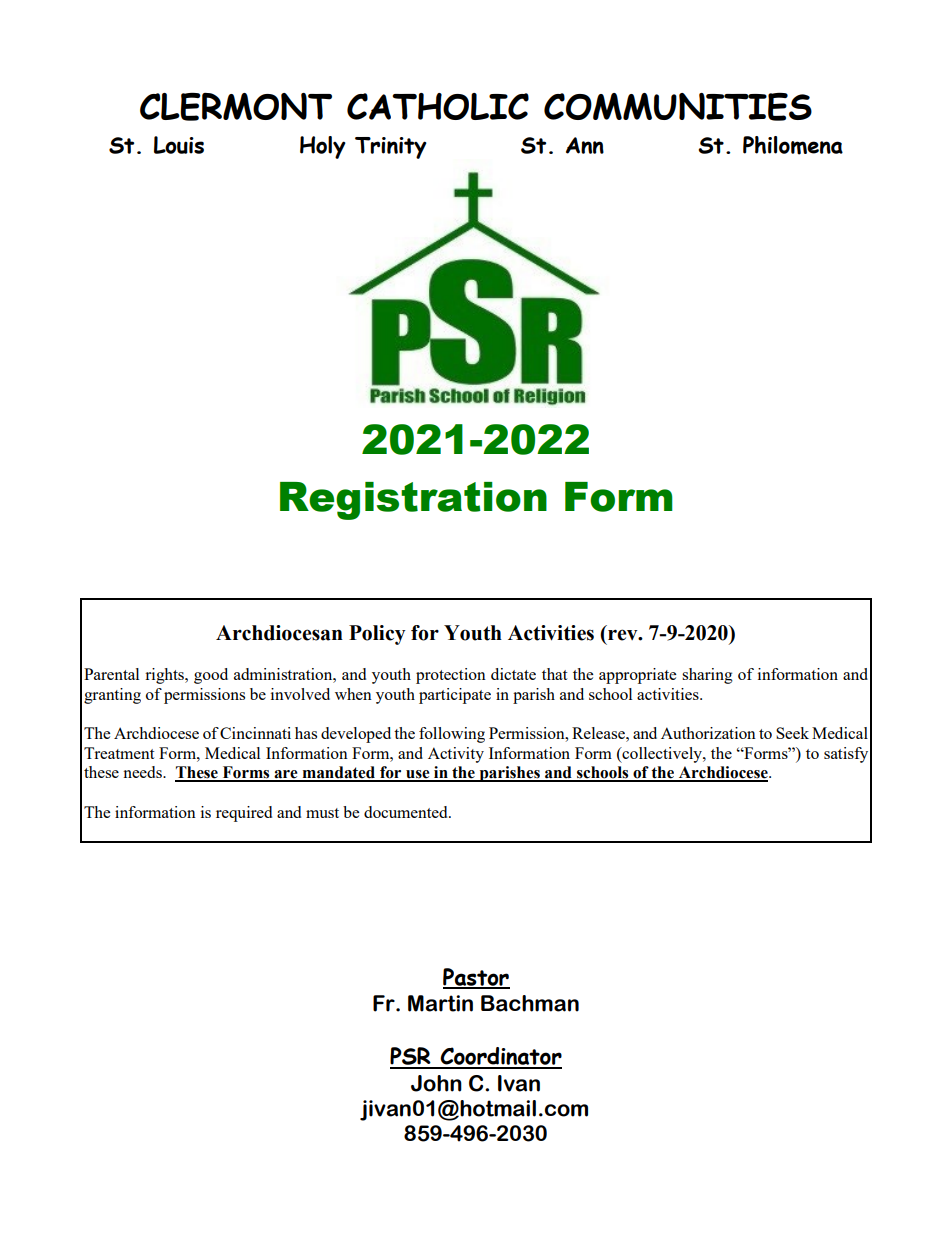 This image has width=952, height=1233. I want to click on Authorization, so click(708, 733).
